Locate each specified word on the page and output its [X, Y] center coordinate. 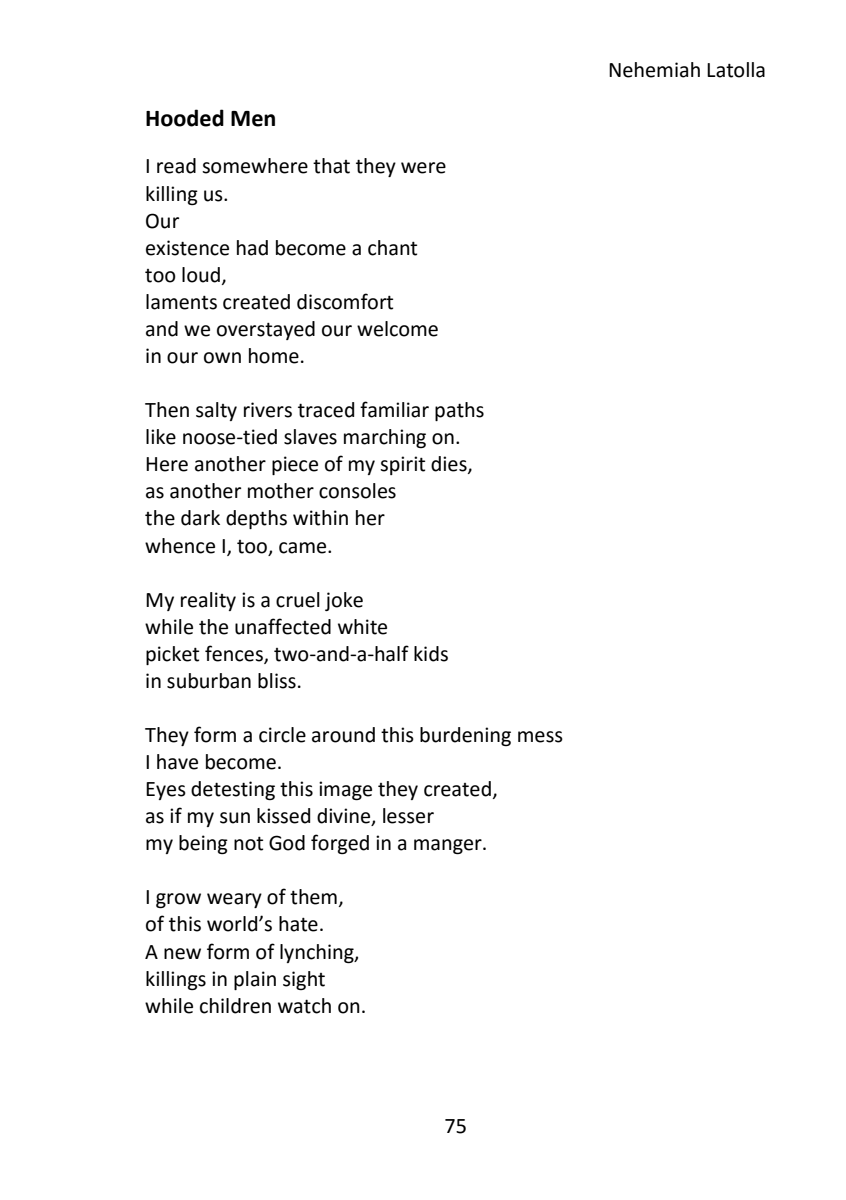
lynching [318, 953]
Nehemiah [654, 70]
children [235, 1006]
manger [449, 846]
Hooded [185, 118]
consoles [357, 491]
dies [450, 465]
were [423, 168]
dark [200, 518]
